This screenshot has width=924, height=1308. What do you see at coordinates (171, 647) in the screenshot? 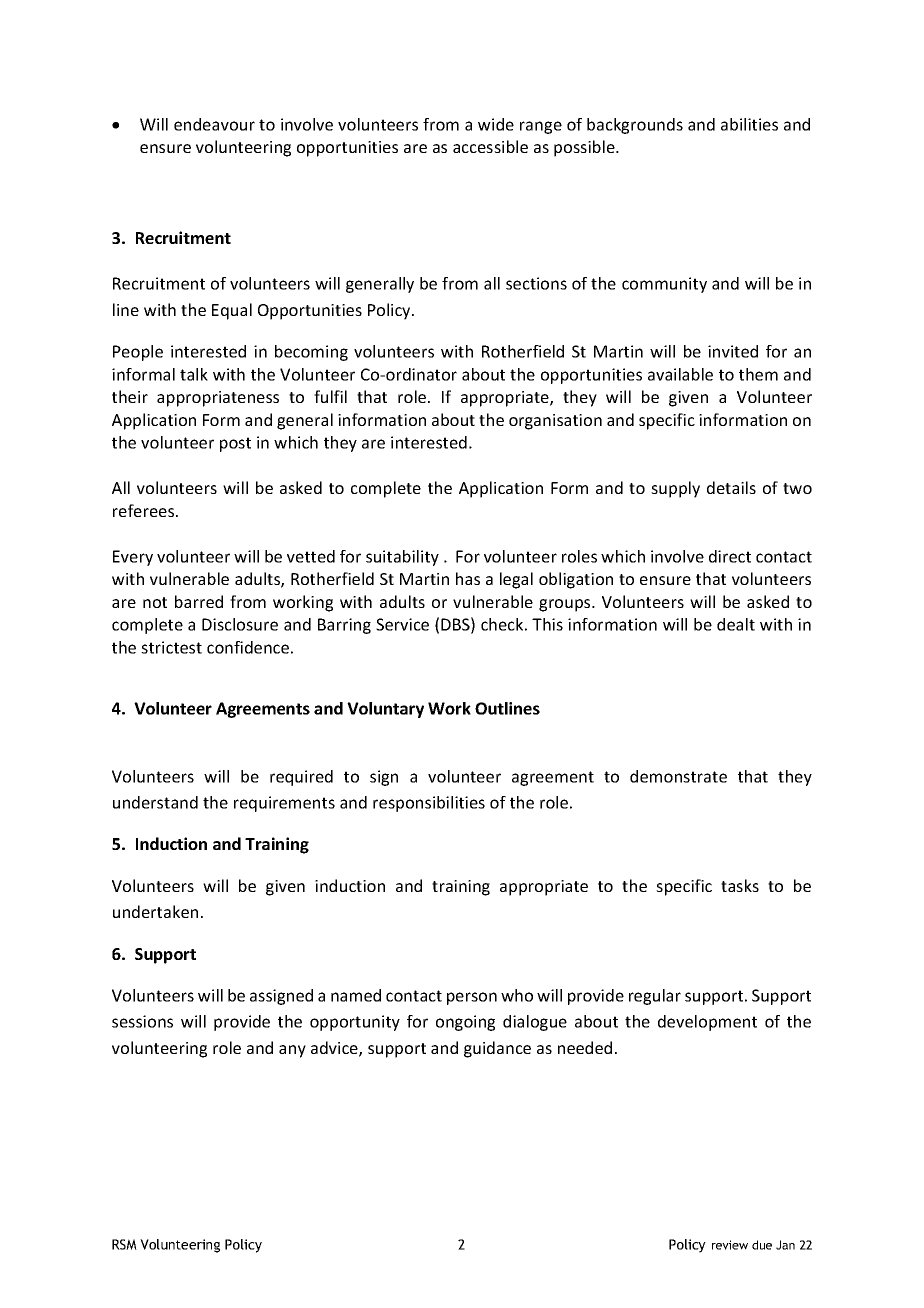
I see `strictest` at bounding box center [171, 647].
